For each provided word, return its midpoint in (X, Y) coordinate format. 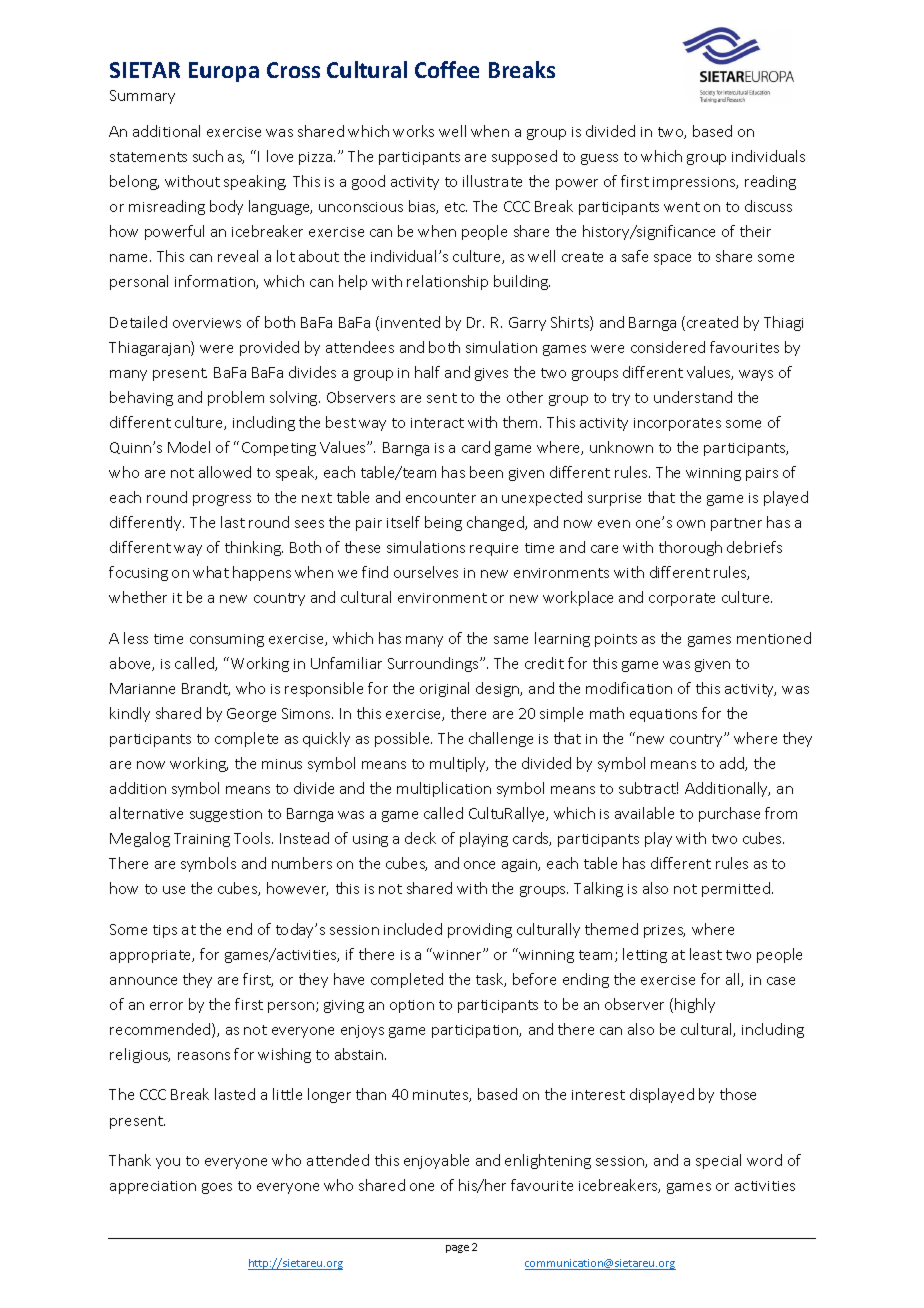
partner (736, 524)
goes (217, 1188)
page (457, 1249)
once (479, 865)
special (718, 1161)
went (682, 207)
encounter (441, 498)
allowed (225, 472)
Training (202, 840)
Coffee (447, 69)
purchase (729, 814)
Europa (224, 72)
